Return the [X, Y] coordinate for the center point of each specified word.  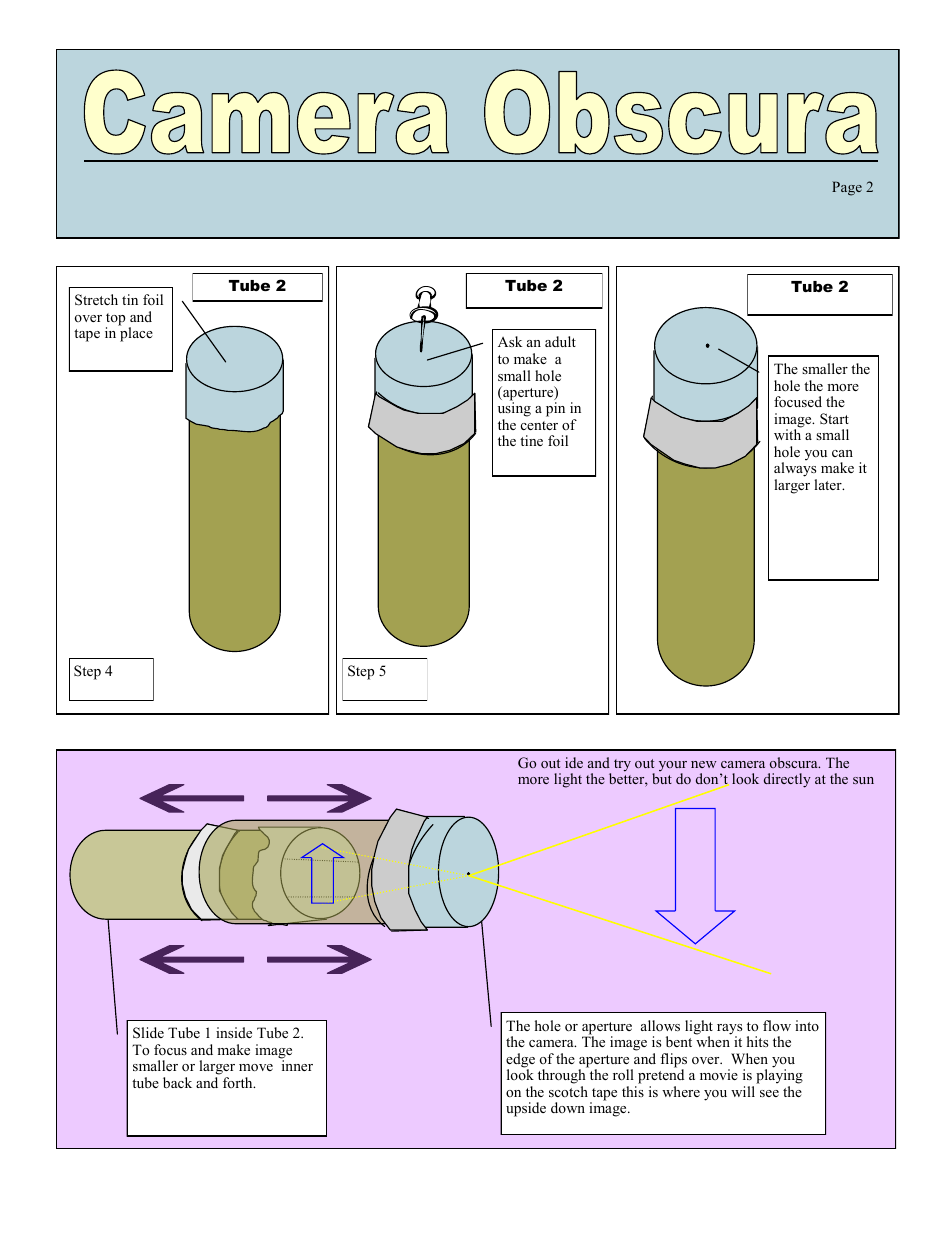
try [622, 765]
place [136, 334]
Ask [510, 341]
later [829, 484]
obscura [795, 762]
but [662, 778]
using [514, 410]
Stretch [96, 300]
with [788, 433]
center [539, 425]
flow [777, 1025]
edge [520, 1061]
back [177, 1082]
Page [847, 188]
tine [531, 440]
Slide [148, 1033]
